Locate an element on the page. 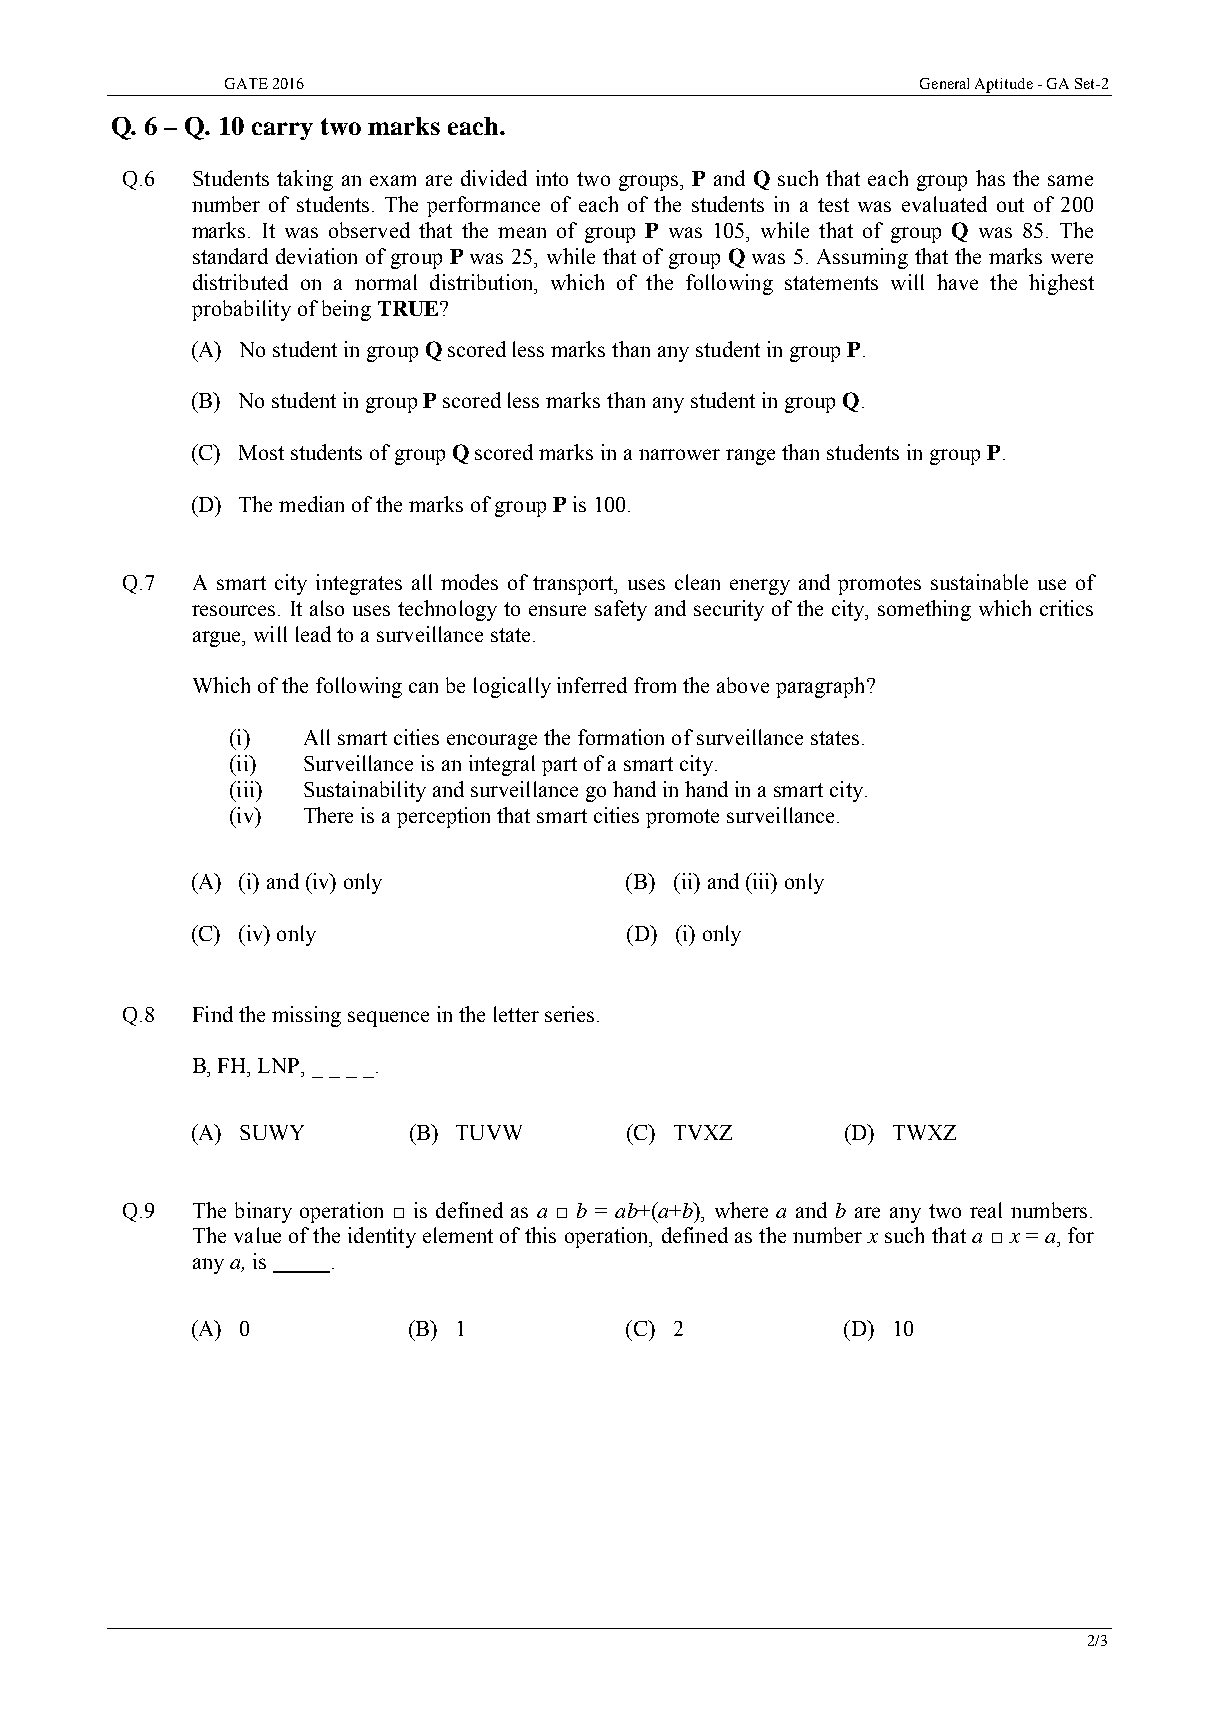  part is located at coordinates (559, 766).
